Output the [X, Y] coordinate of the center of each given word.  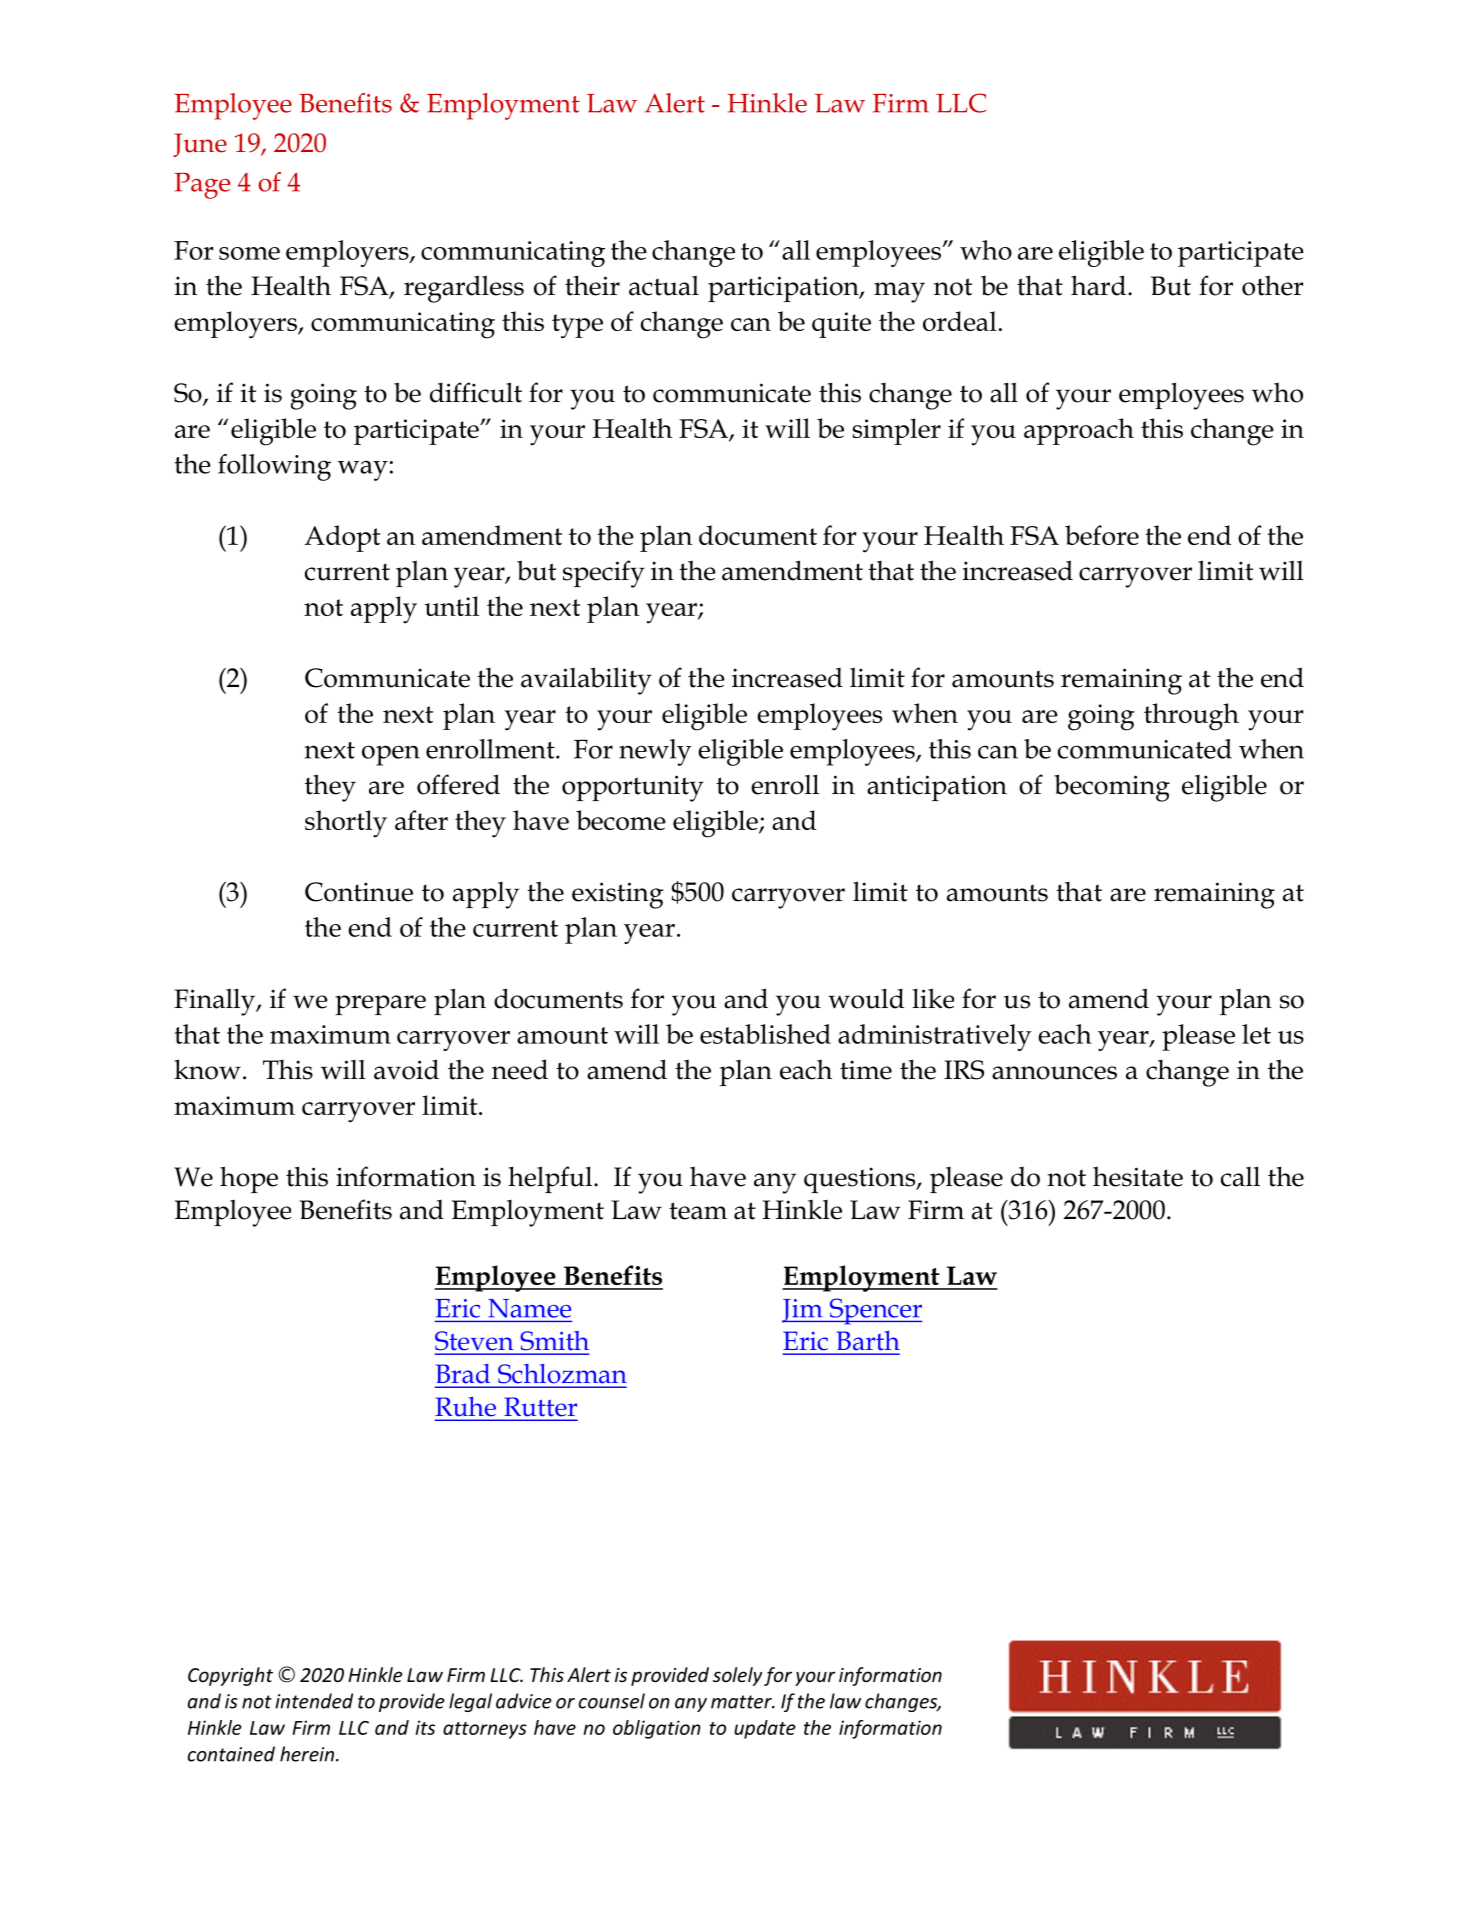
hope [249, 1179]
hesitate [1138, 1176]
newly [655, 752]
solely [737, 1676]
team [698, 1211]
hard [1098, 285]
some [249, 253]
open [391, 755]
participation [784, 289]
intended [314, 1701]
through [1191, 717]
